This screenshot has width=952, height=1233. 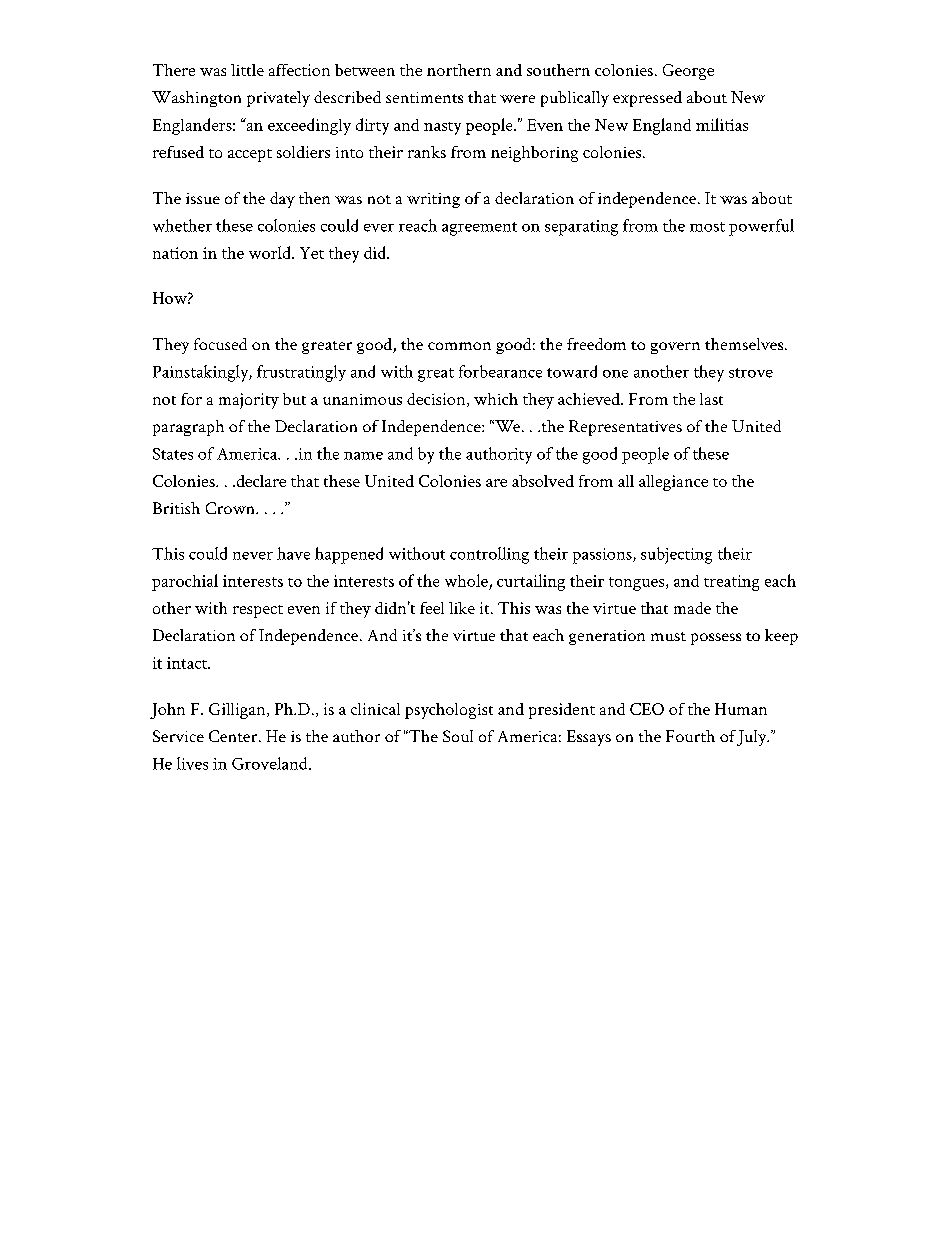 What do you see at coordinates (459, 70) in the screenshot?
I see `northern` at bounding box center [459, 70].
